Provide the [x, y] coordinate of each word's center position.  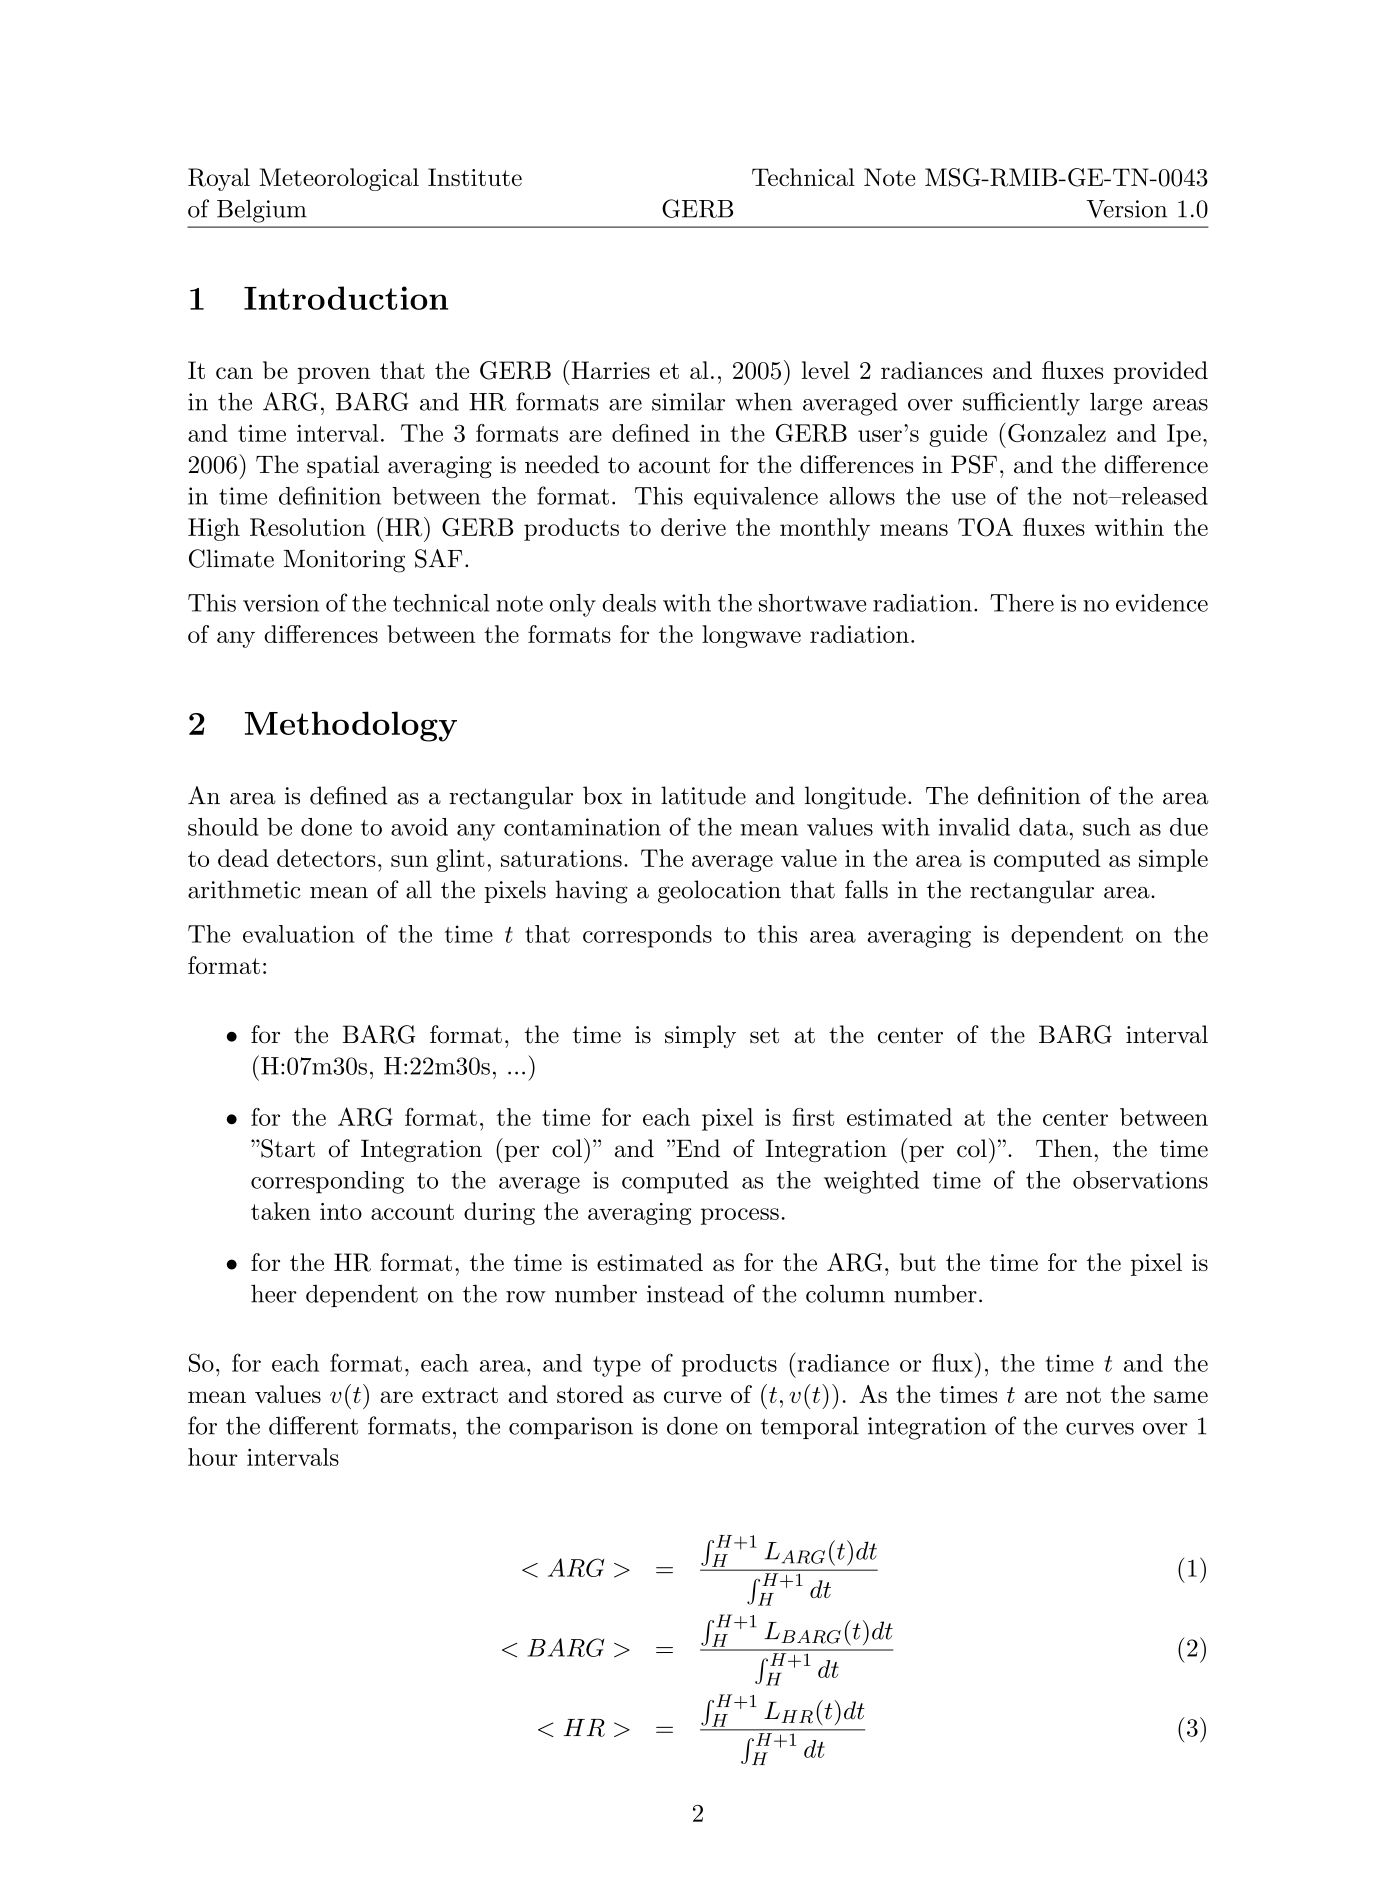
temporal [810, 1427]
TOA [985, 527]
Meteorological [339, 179]
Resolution [308, 527]
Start [287, 1148]
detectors [326, 858]
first [813, 1117]
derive [693, 527]
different [313, 1425]
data [1043, 827]
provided [1160, 372]
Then [1064, 1148]
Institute [475, 177]
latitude [703, 795]
